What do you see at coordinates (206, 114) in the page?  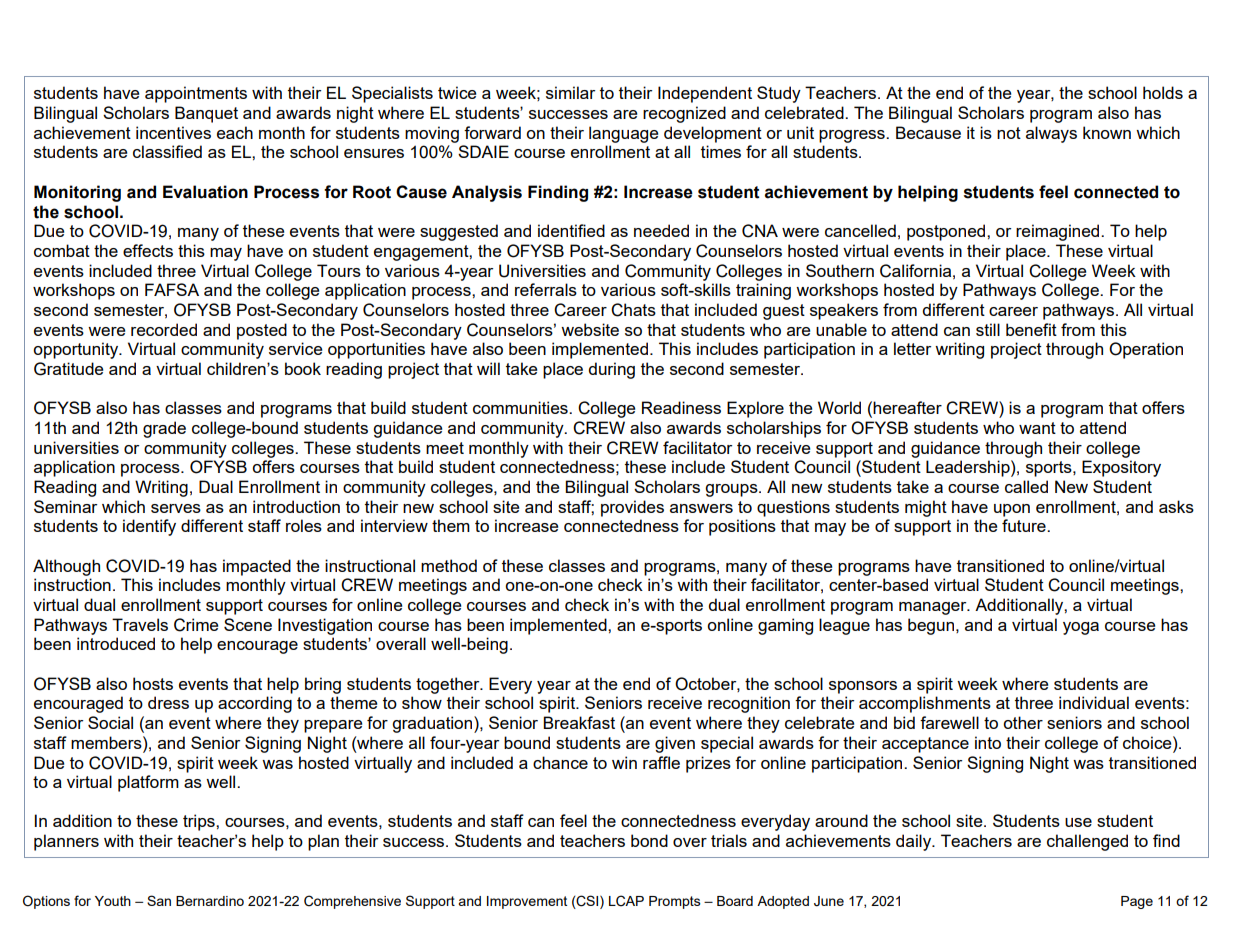 I see `Banquet` at bounding box center [206, 114].
